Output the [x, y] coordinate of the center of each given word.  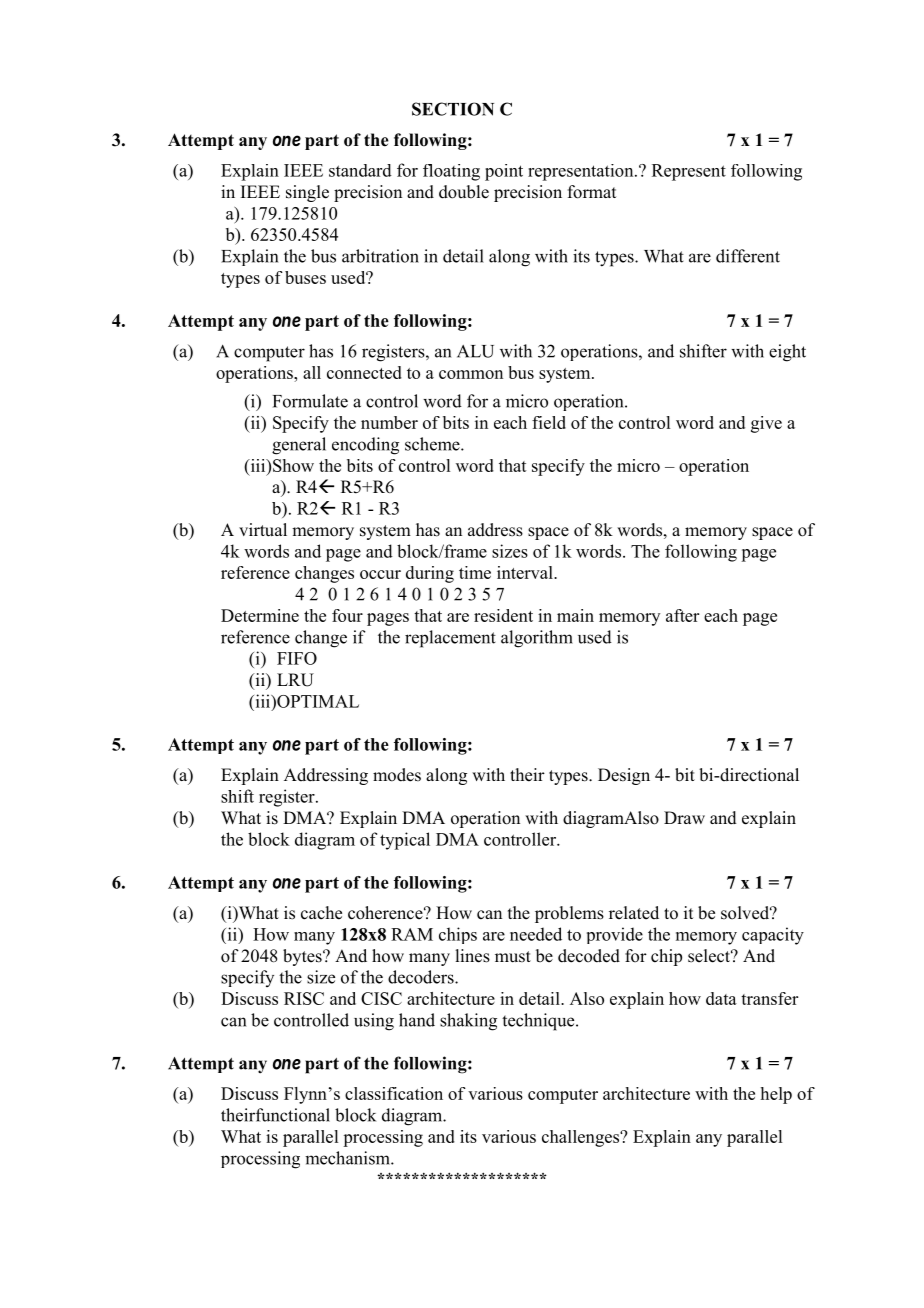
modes [397, 775]
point [504, 172]
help [776, 1095]
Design [624, 776]
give [766, 424]
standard [360, 170]
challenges [582, 1138]
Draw [684, 817]
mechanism [348, 1158]
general [299, 446]
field [549, 422]
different [748, 256]
